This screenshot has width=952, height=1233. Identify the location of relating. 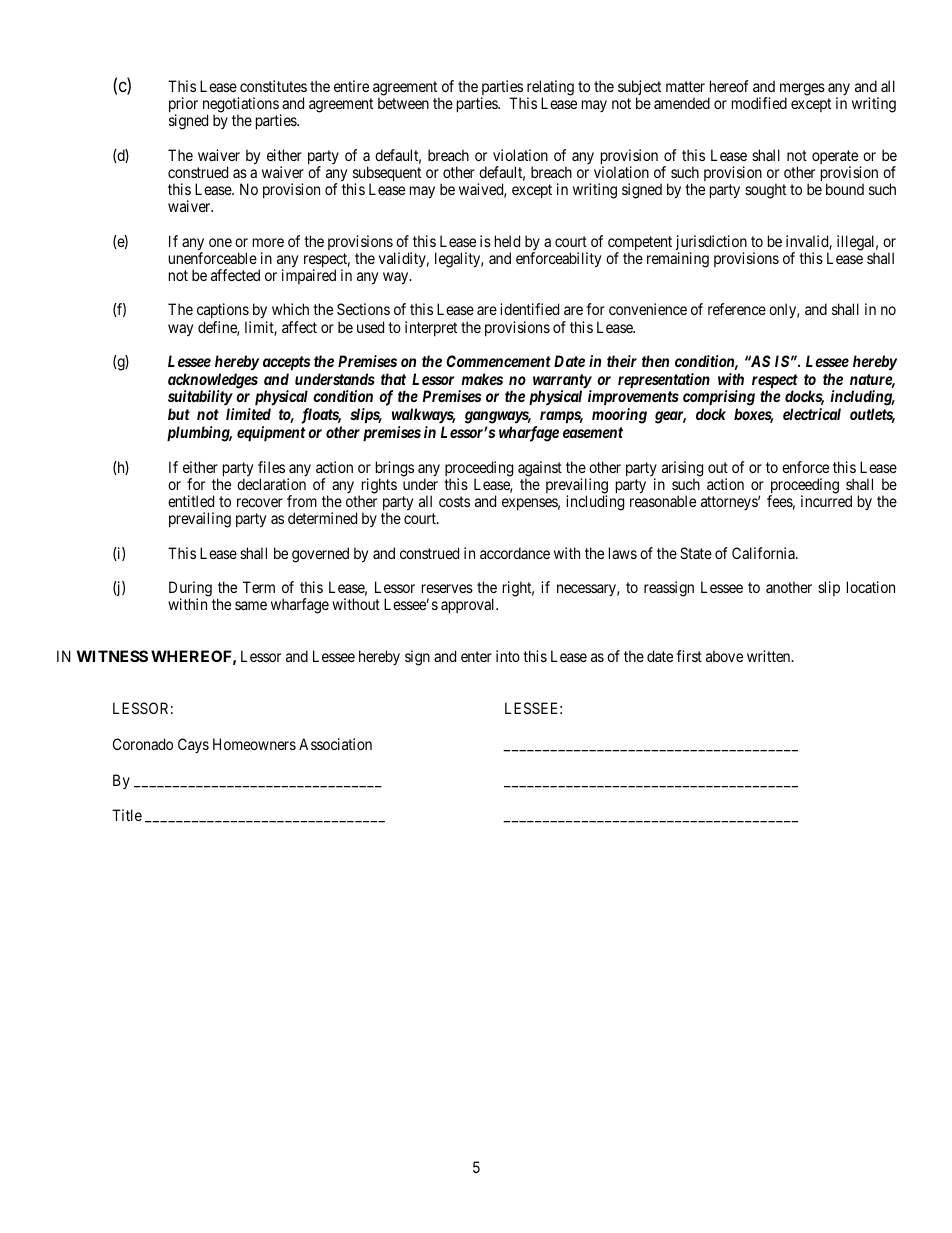
(550, 89).
